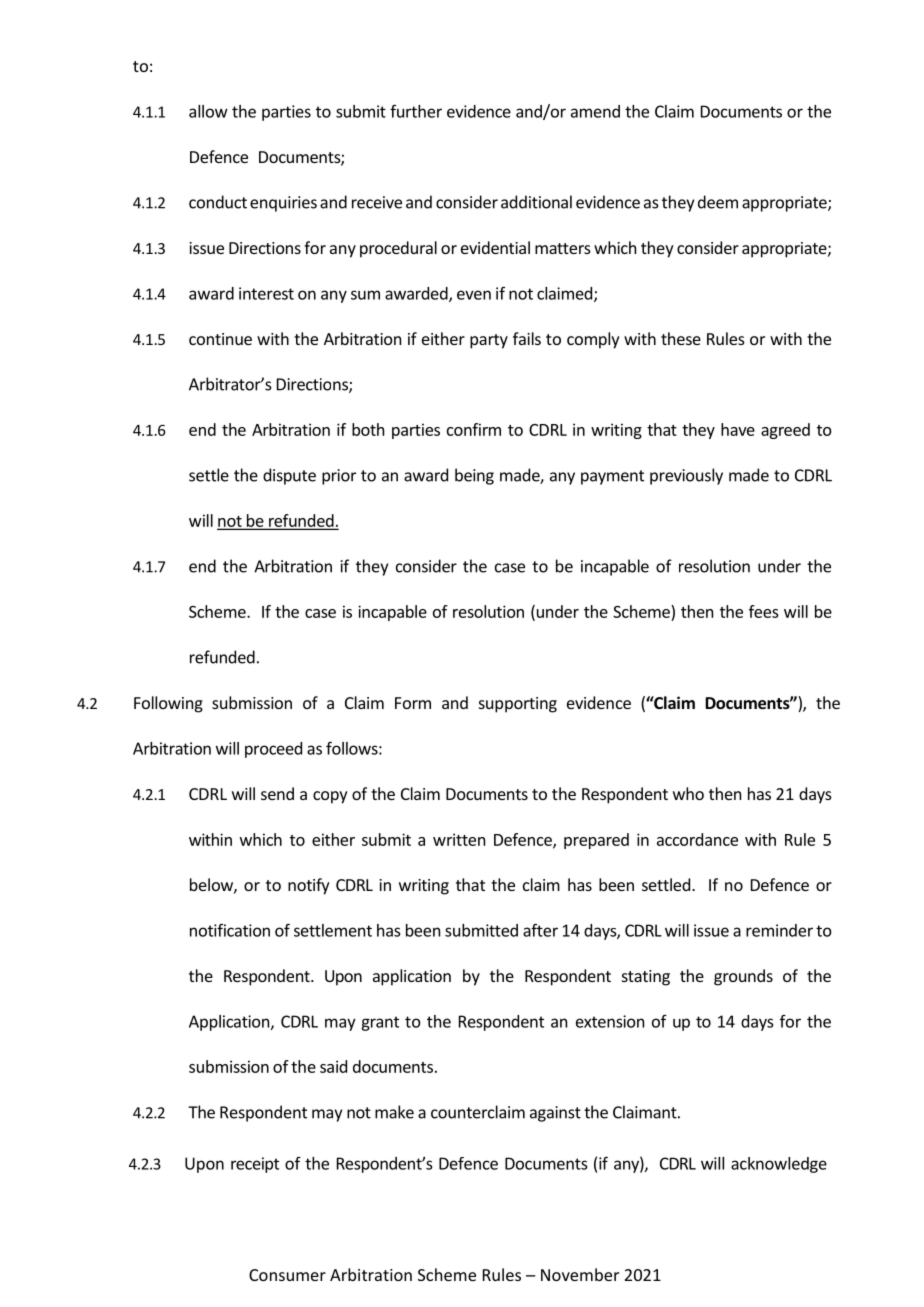 This page has height=1307, width=924. What do you see at coordinates (738, 429) in the page?
I see `have` at bounding box center [738, 429].
